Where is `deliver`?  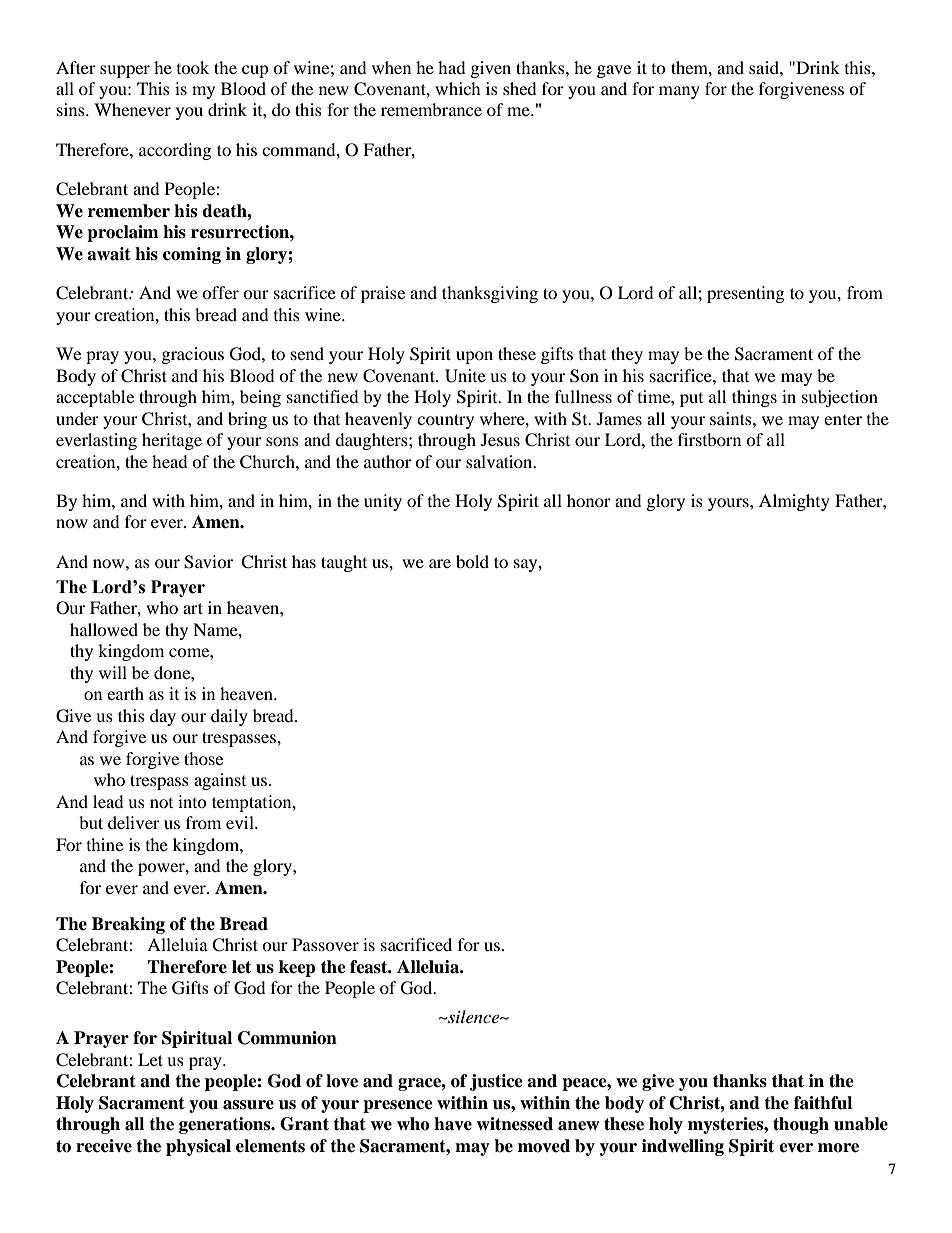 deliver is located at coordinates (134, 822).
